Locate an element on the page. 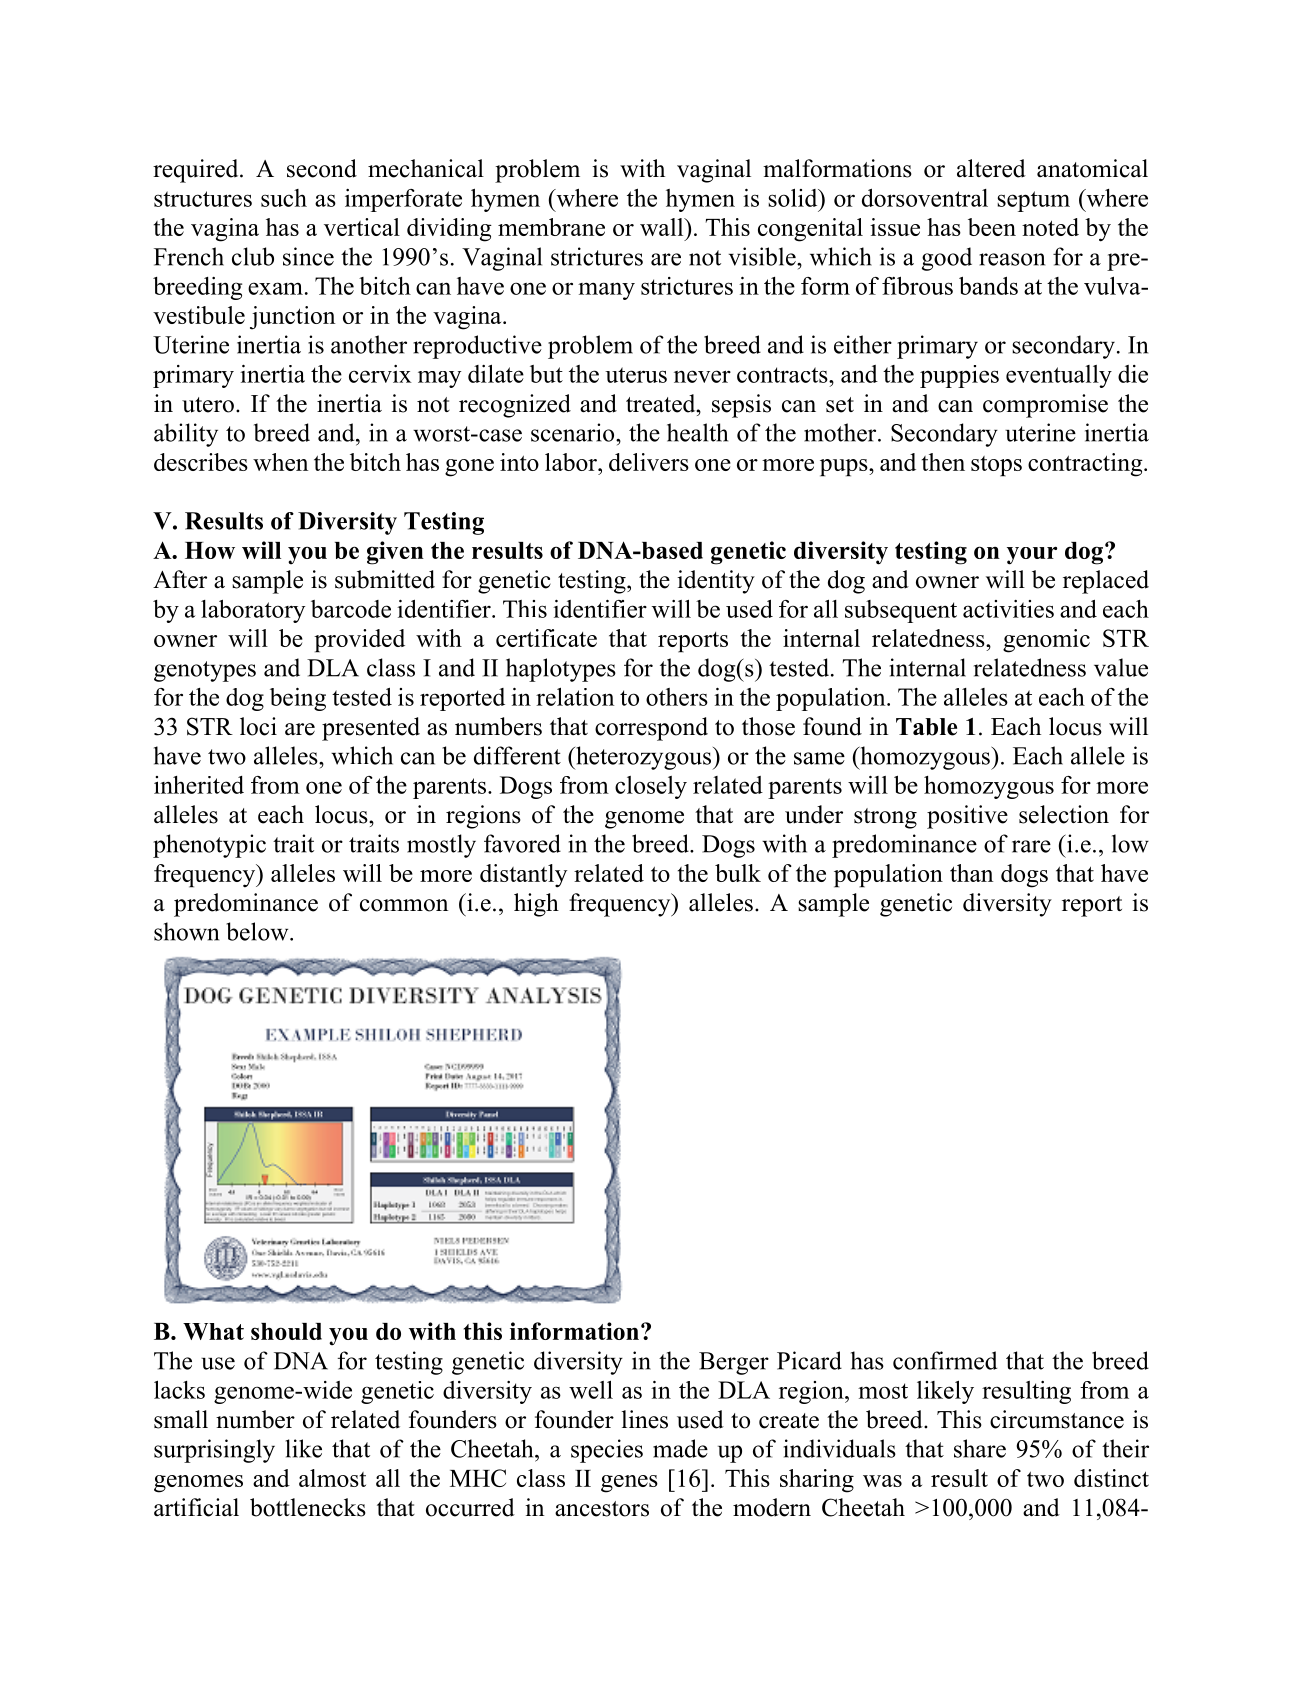 The width and height of the document is (1302, 1685). when is located at coordinates (280, 462).
